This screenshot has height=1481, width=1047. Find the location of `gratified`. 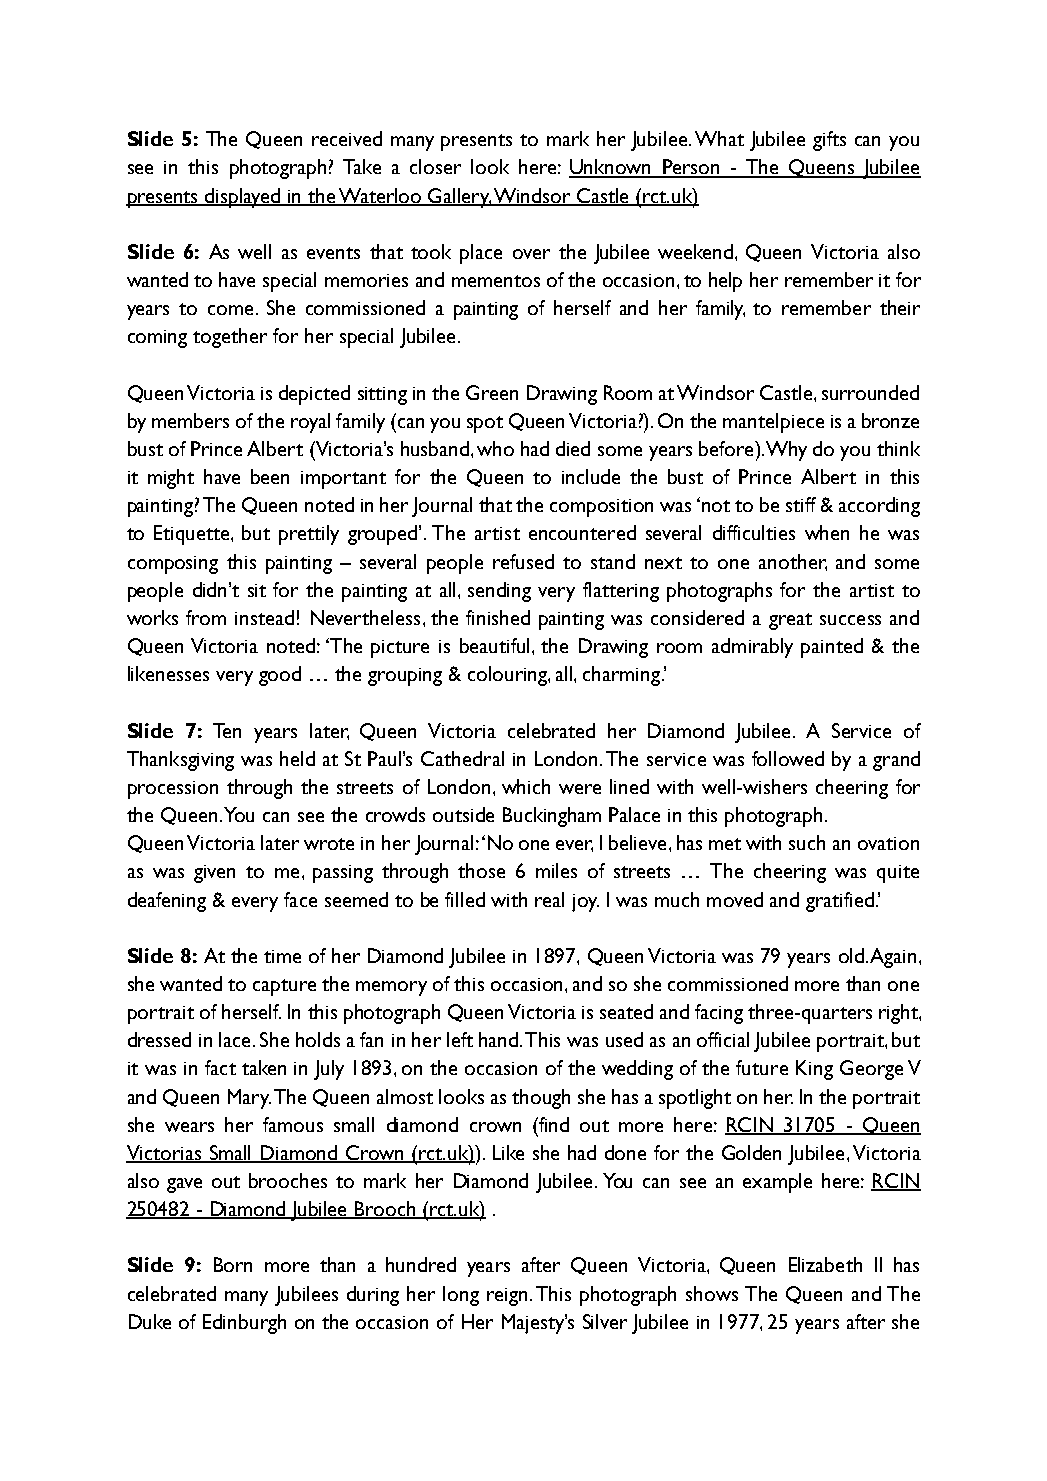

gratified is located at coordinates (840, 902).
